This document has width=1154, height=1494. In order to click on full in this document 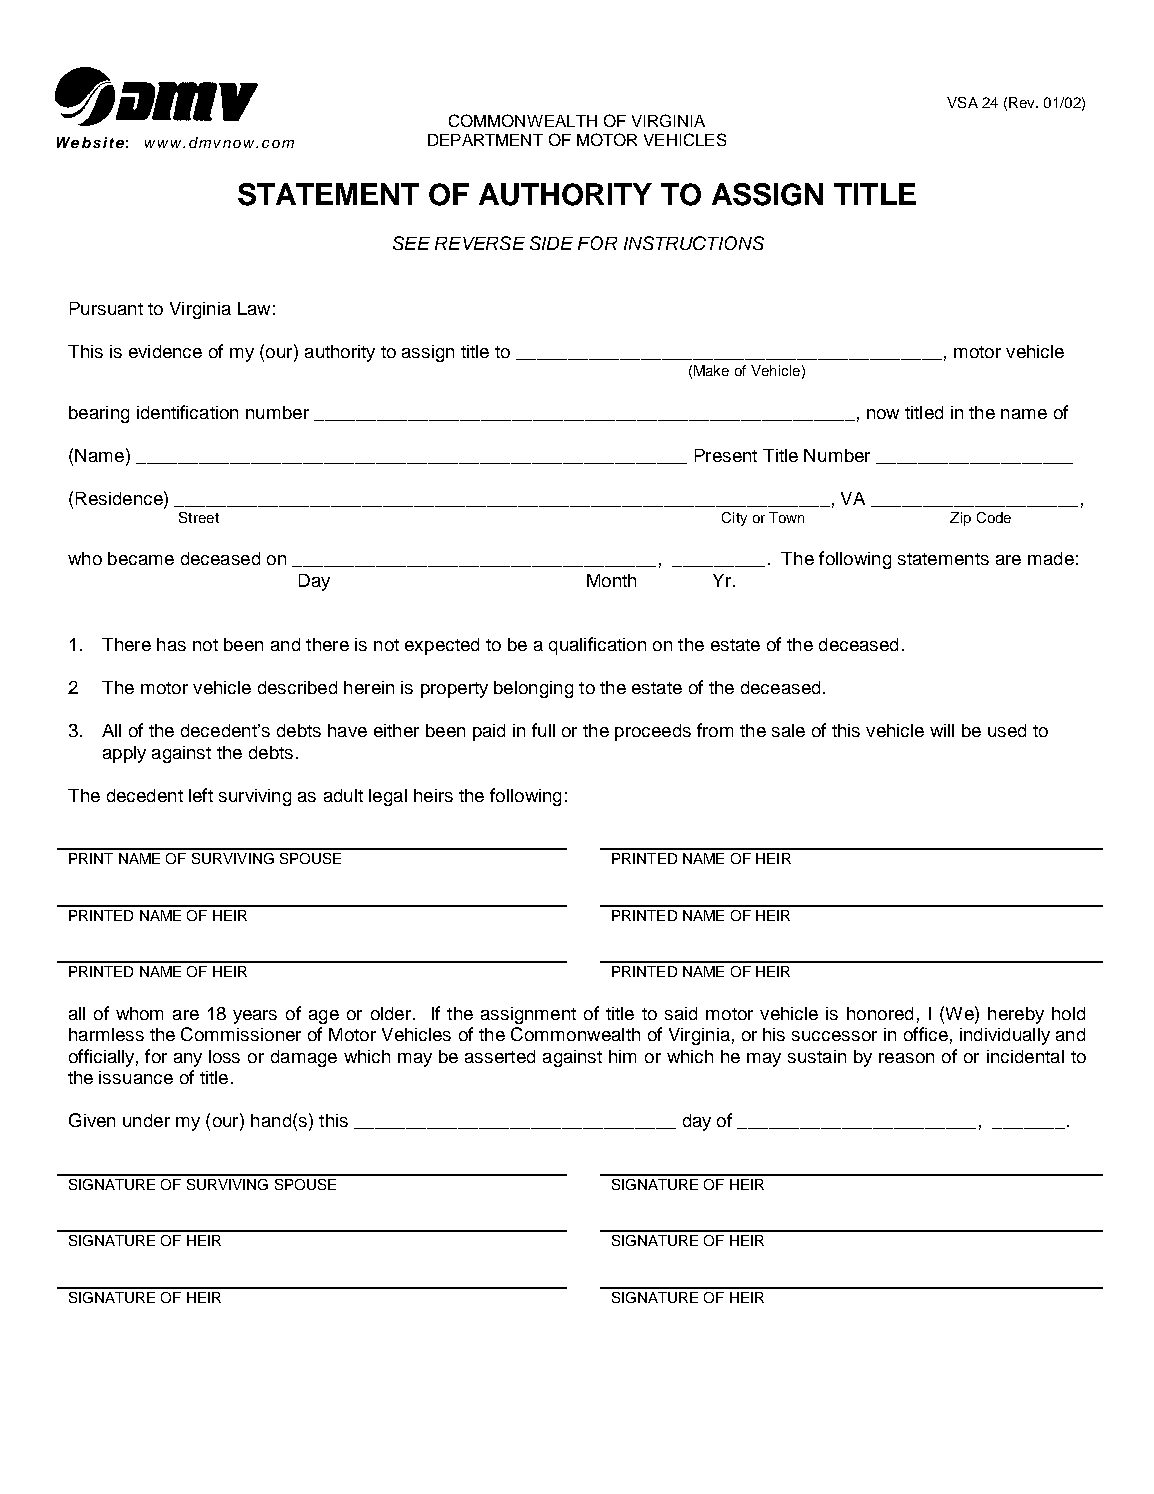, I will do `click(543, 730)`.
